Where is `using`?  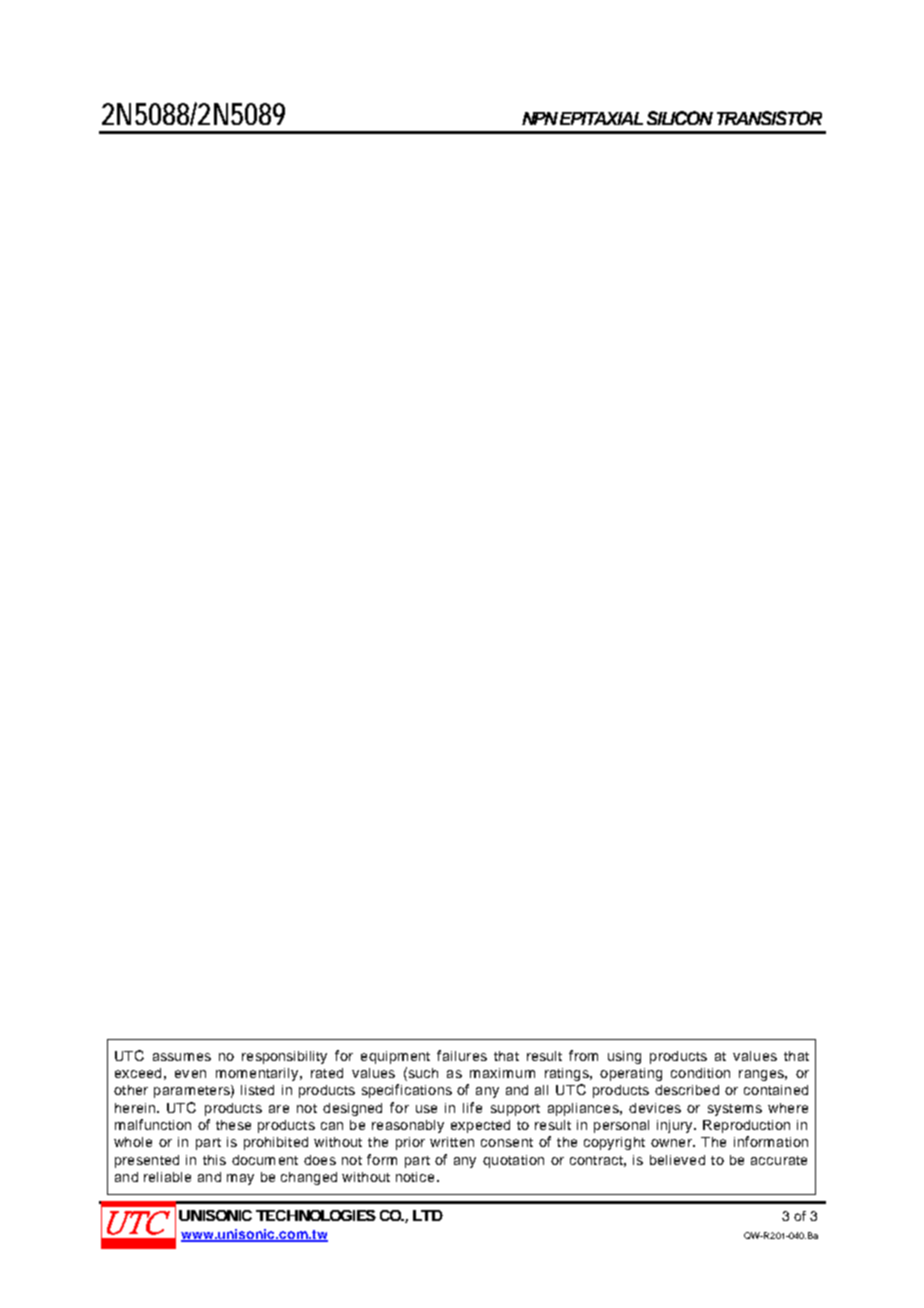
using is located at coordinates (624, 1057).
